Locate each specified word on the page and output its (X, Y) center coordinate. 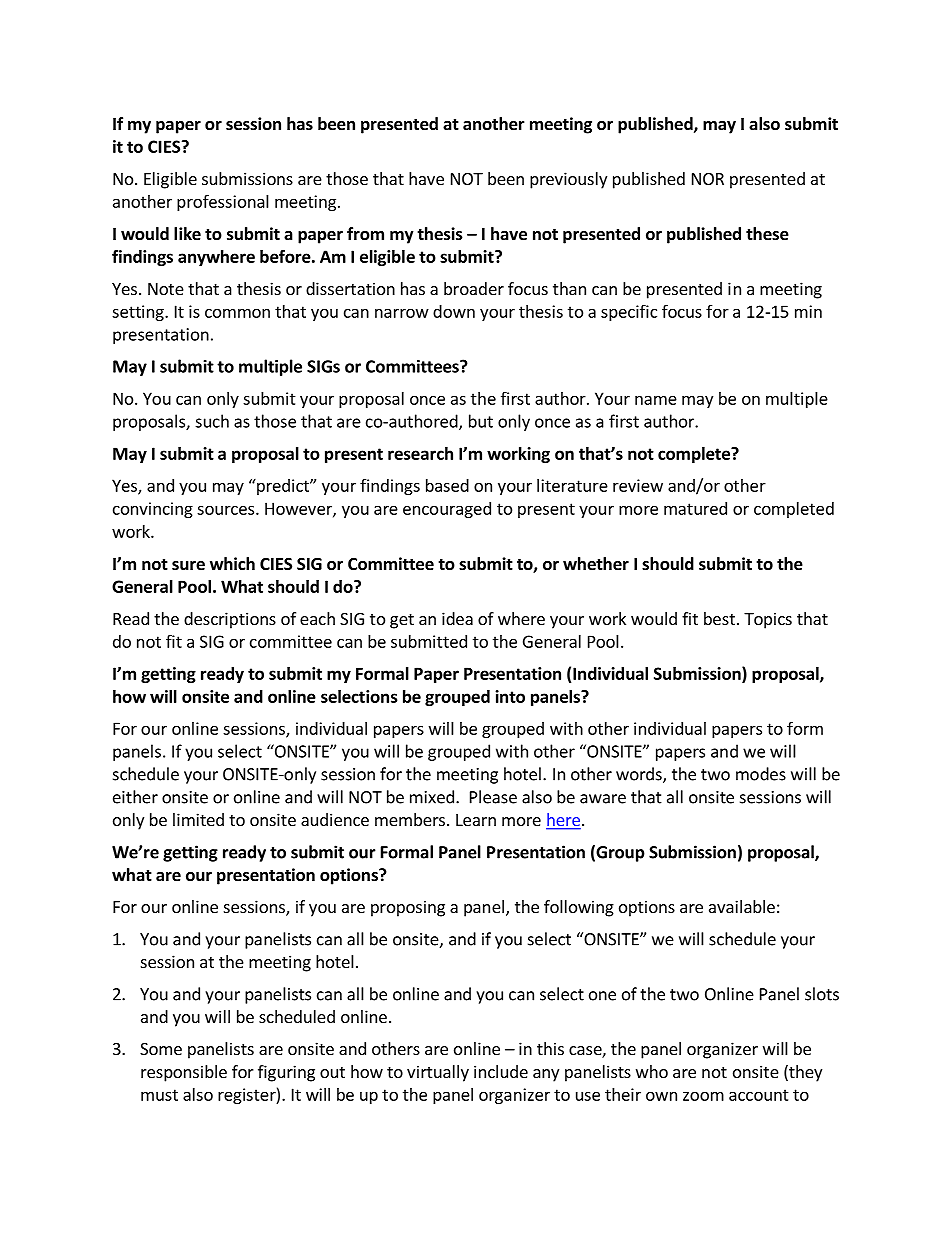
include (501, 1071)
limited (198, 819)
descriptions (230, 620)
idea (457, 618)
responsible (184, 1073)
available (742, 906)
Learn (476, 820)
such (212, 421)
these (767, 234)
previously (568, 180)
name (656, 400)
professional (223, 202)
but (481, 421)
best (719, 618)
